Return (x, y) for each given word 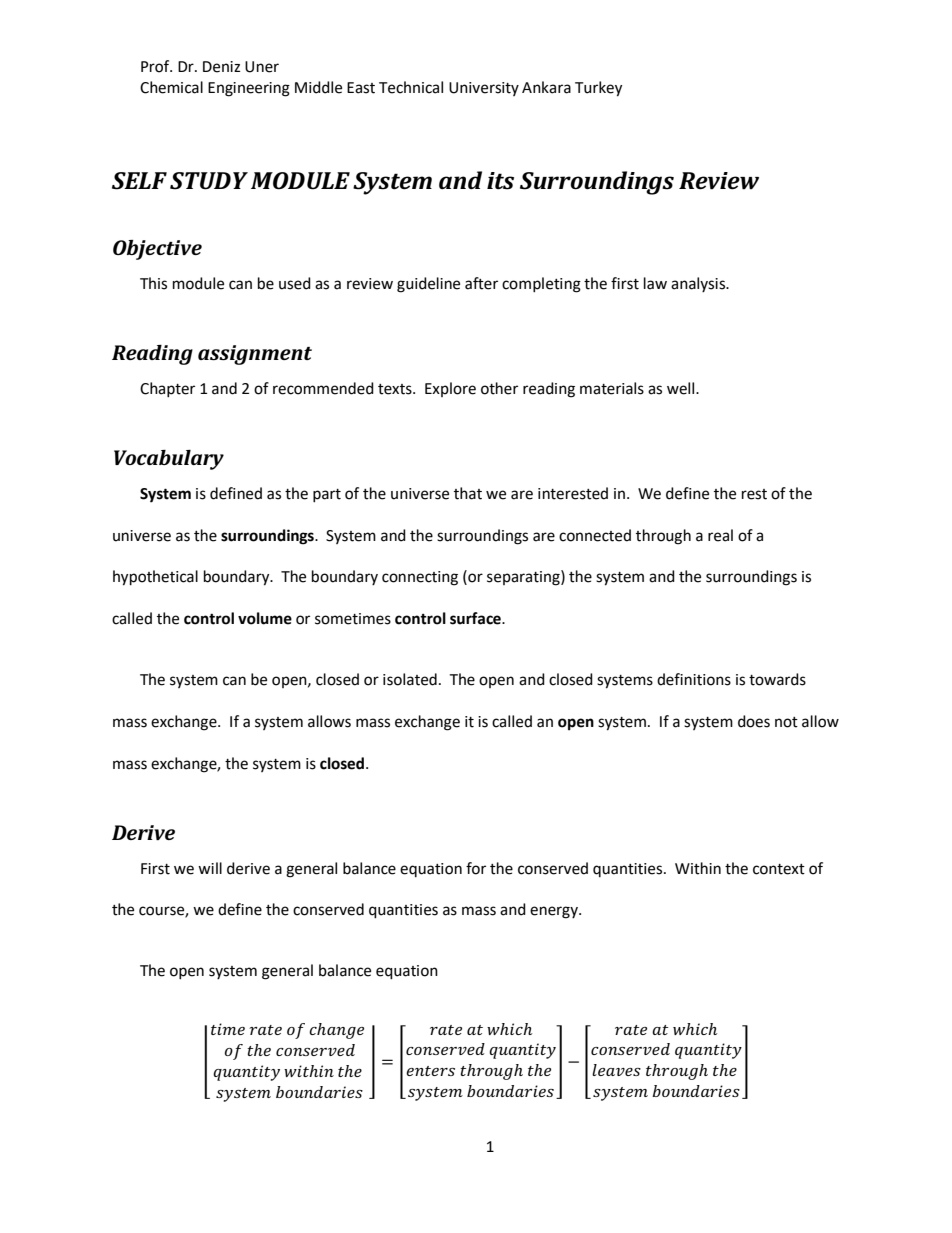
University (484, 89)
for (476, 868)
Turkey (598, 89)
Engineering (249, 89)
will (210, 868)
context (779, 869)
